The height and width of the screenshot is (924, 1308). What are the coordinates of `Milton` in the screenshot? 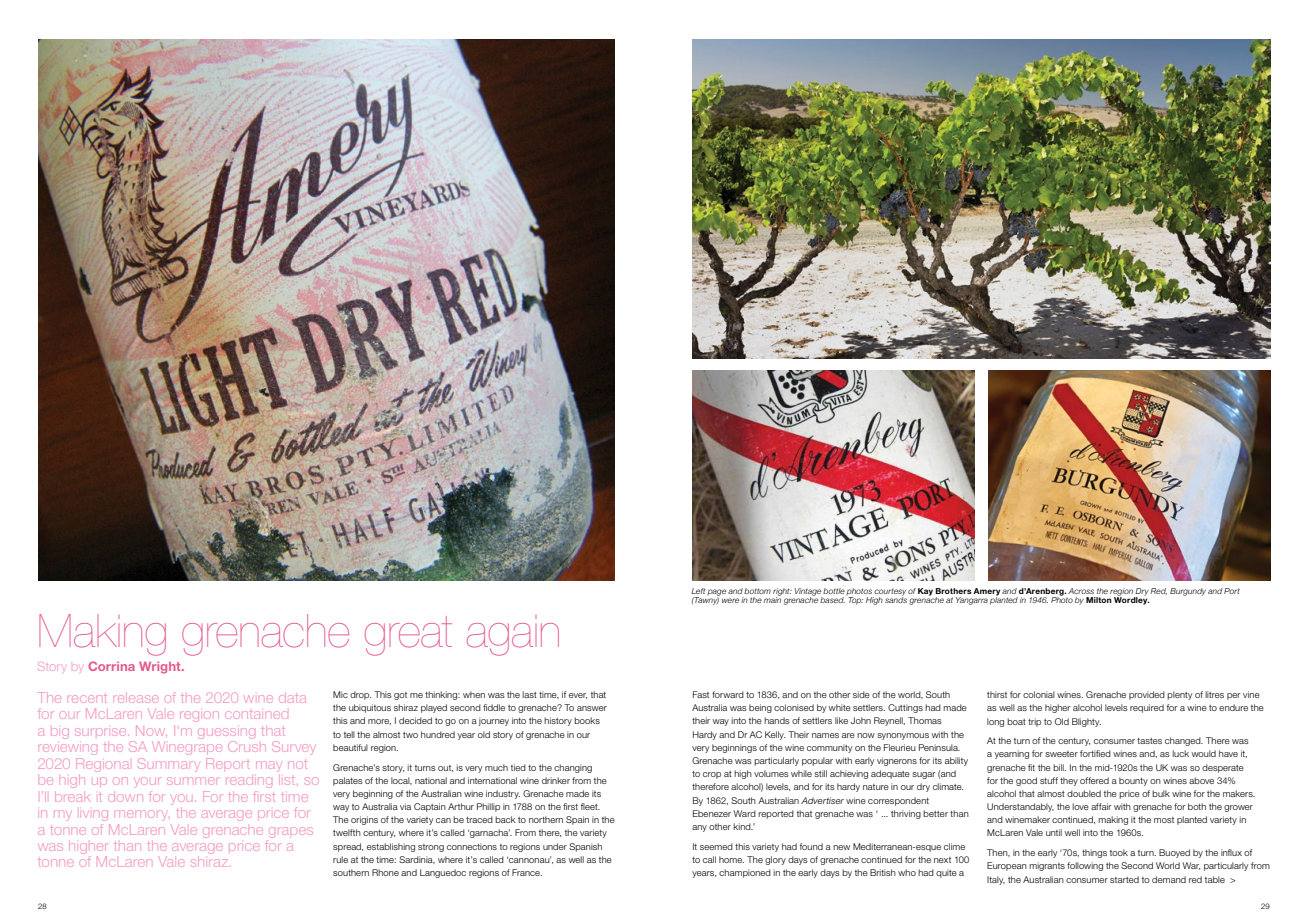 It's located at (1099, 600).
